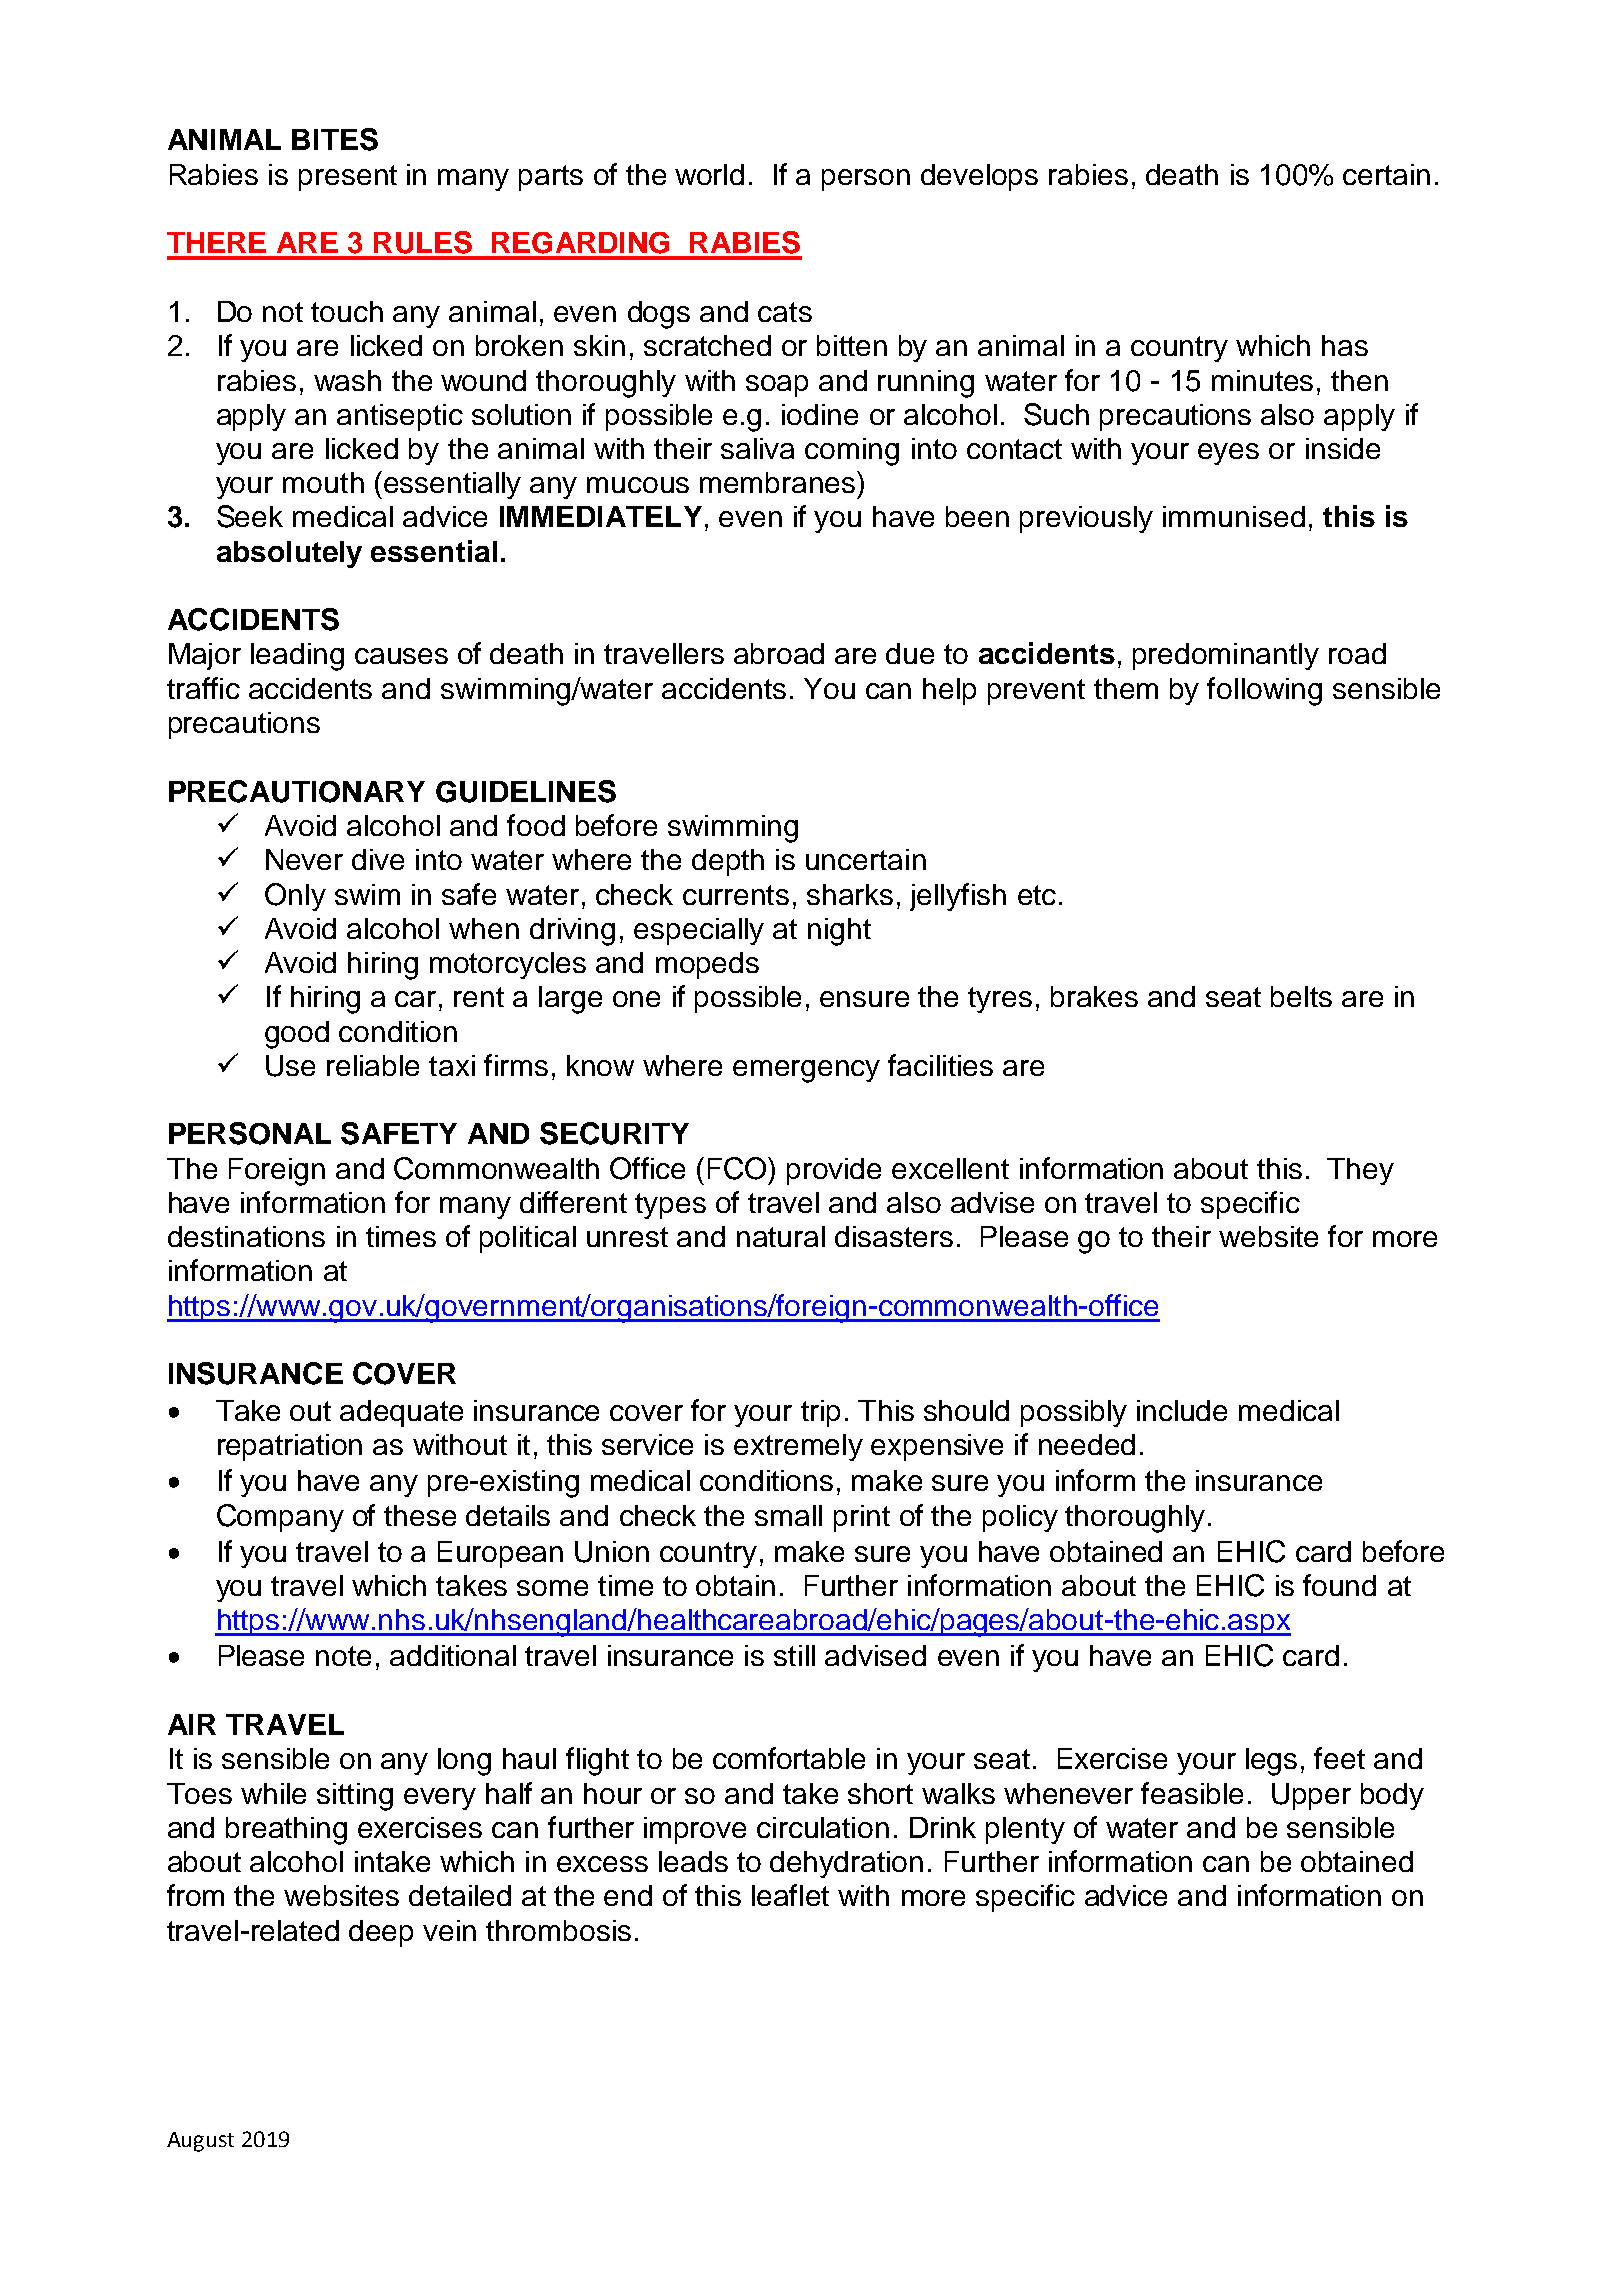  Describe the element at coordinates (200, 2142) in the image. I see `August` at that location.
